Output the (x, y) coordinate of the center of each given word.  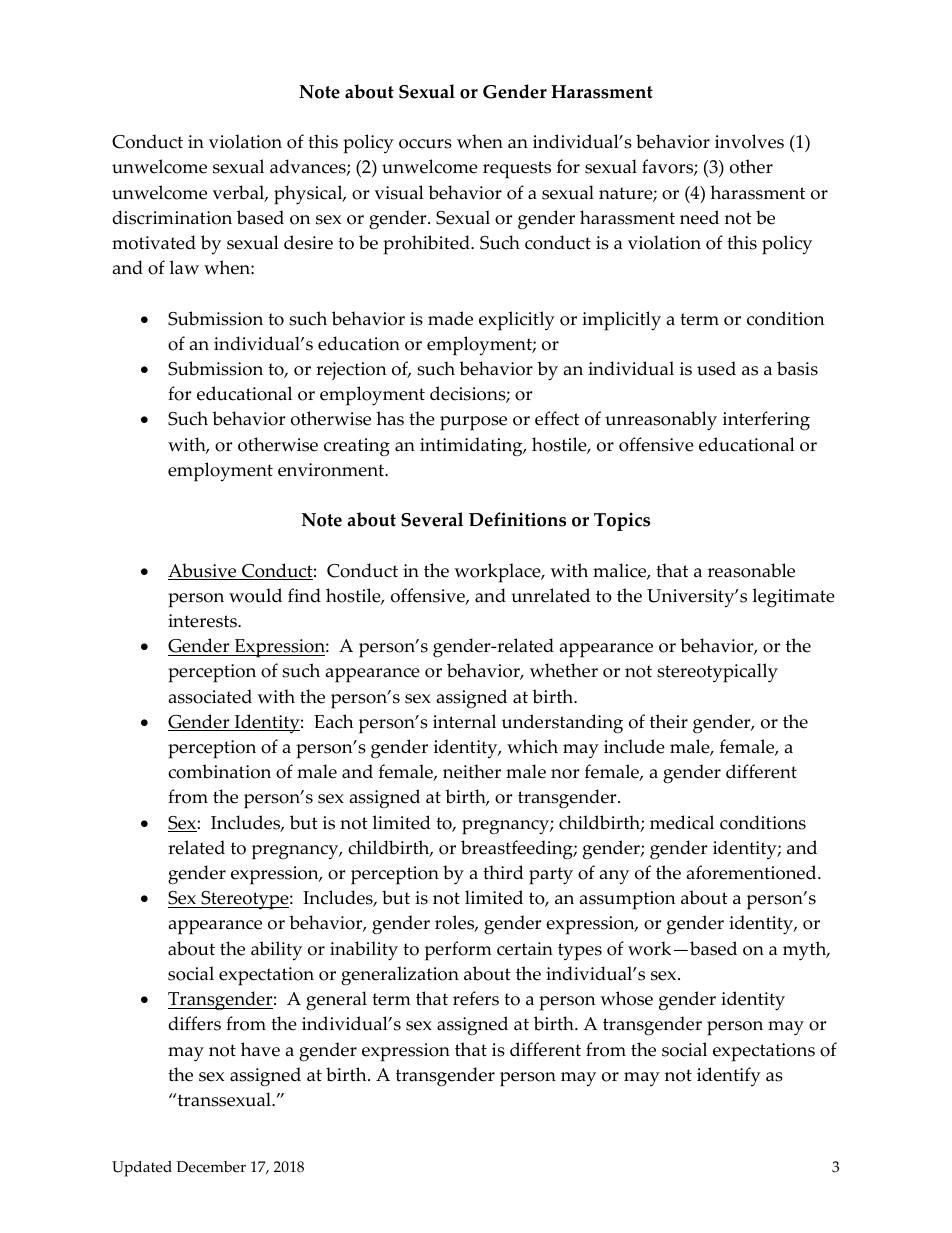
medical (682, 822)
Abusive (203, 571)
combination (219, 771)
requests (517, 170)
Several (432, 519)
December (211, 1167)
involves (749, 141)
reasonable (751, 570)
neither (472, 771)
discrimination (172, 217)
